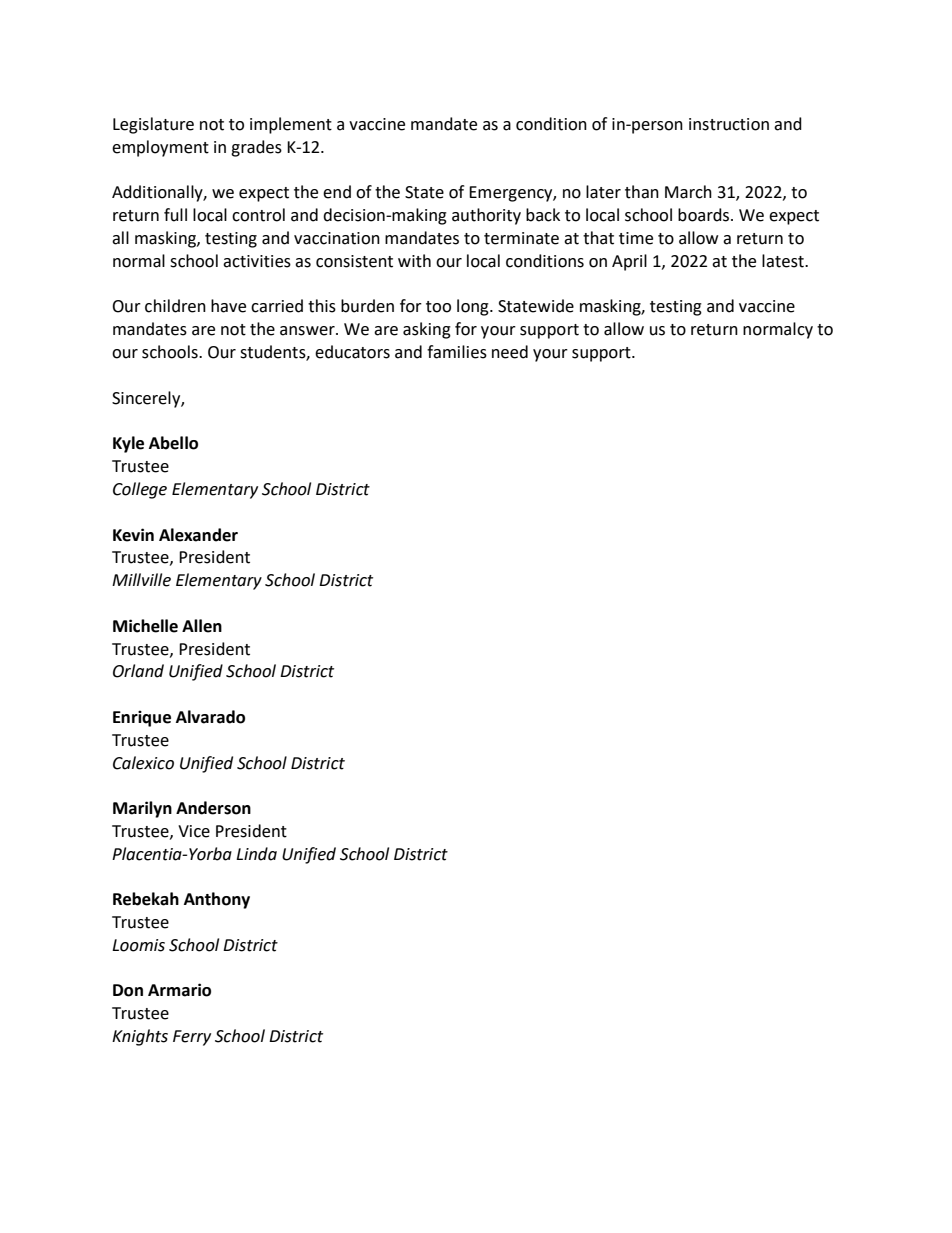 The height and width of the screenshot is (1233, 952). I want to click on authority, so click(486, 216).
